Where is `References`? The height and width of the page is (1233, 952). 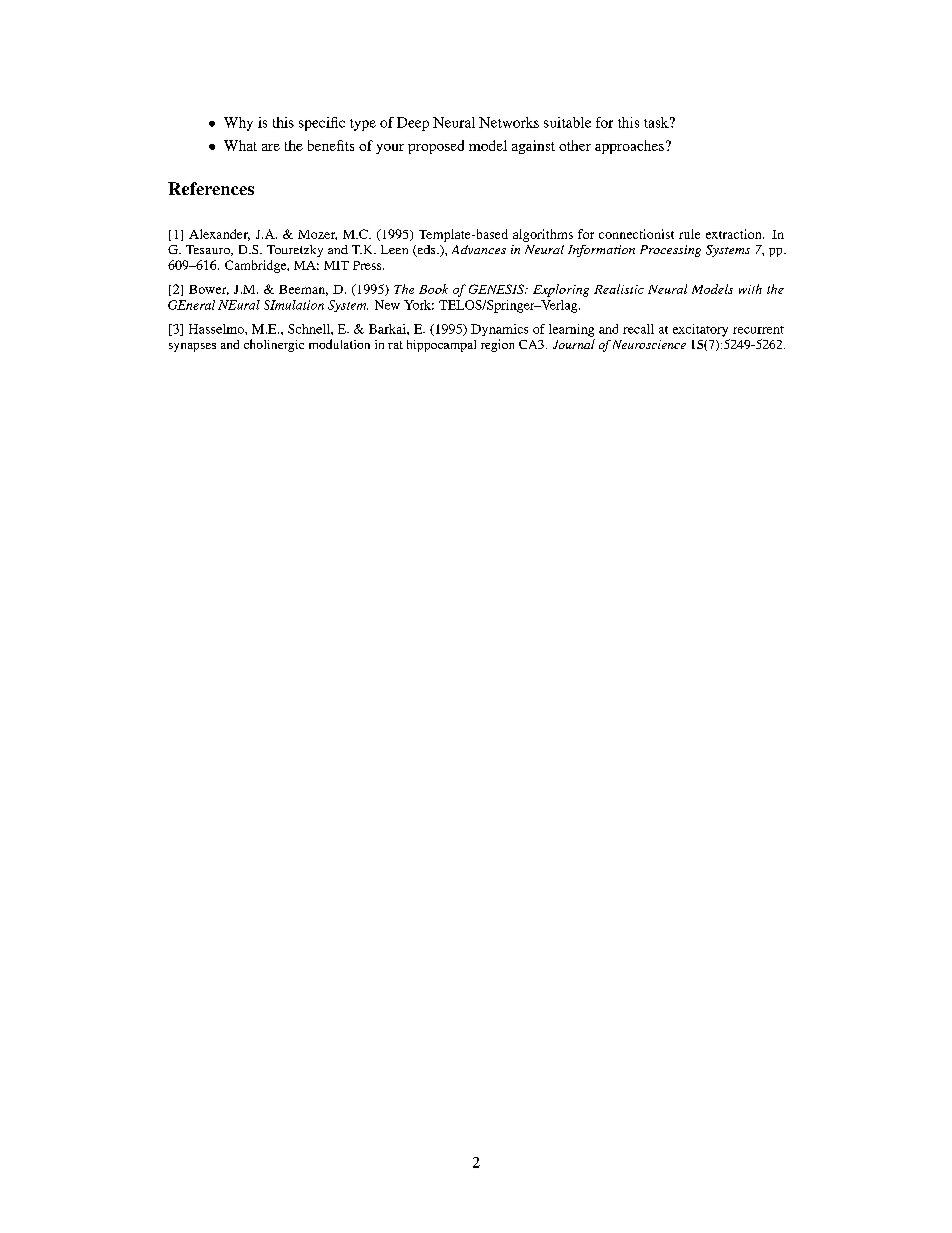
References is located at coordinates (211, 188).
